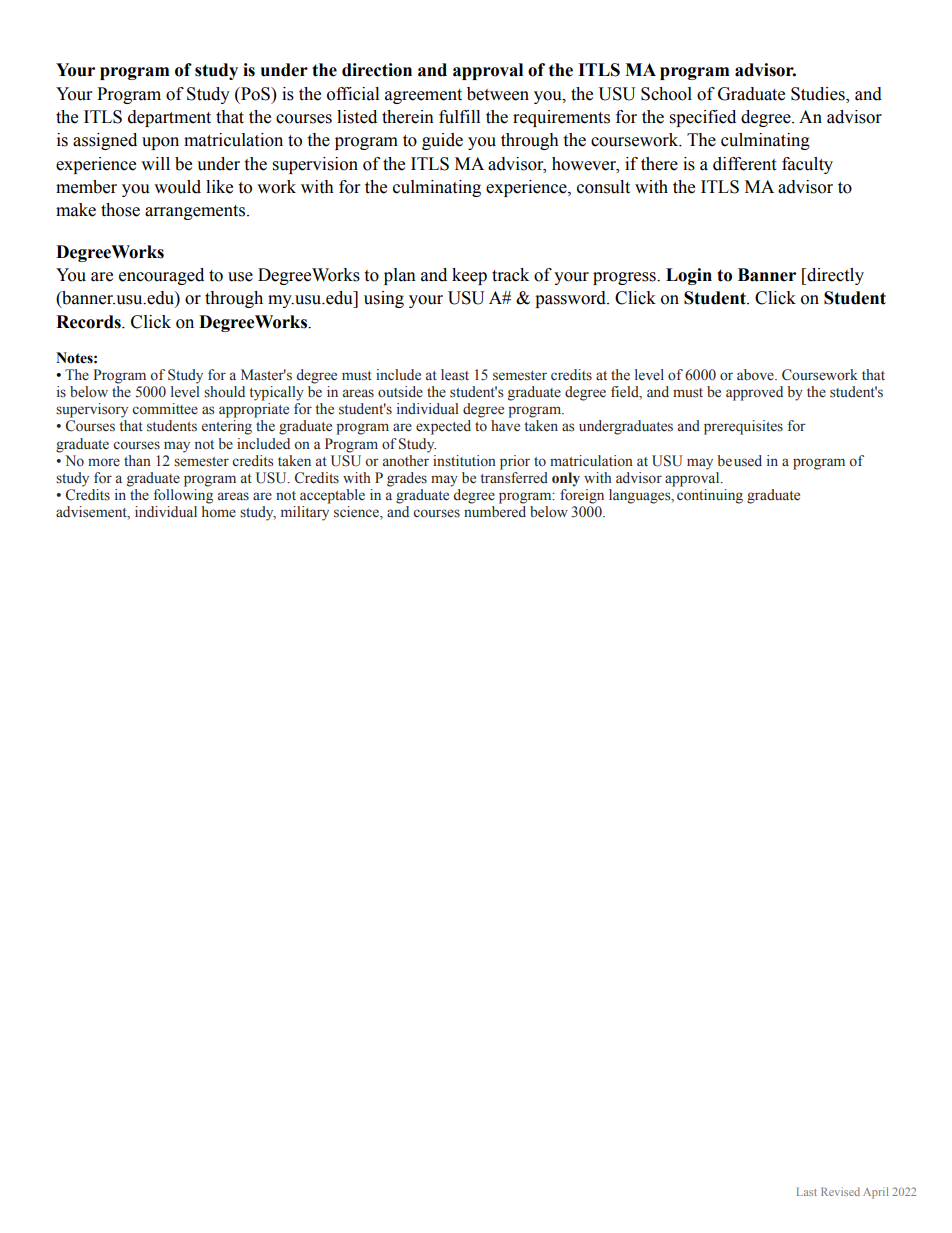 The image size is (952, 1233). I want to click on numbered, so click(495, 511).
